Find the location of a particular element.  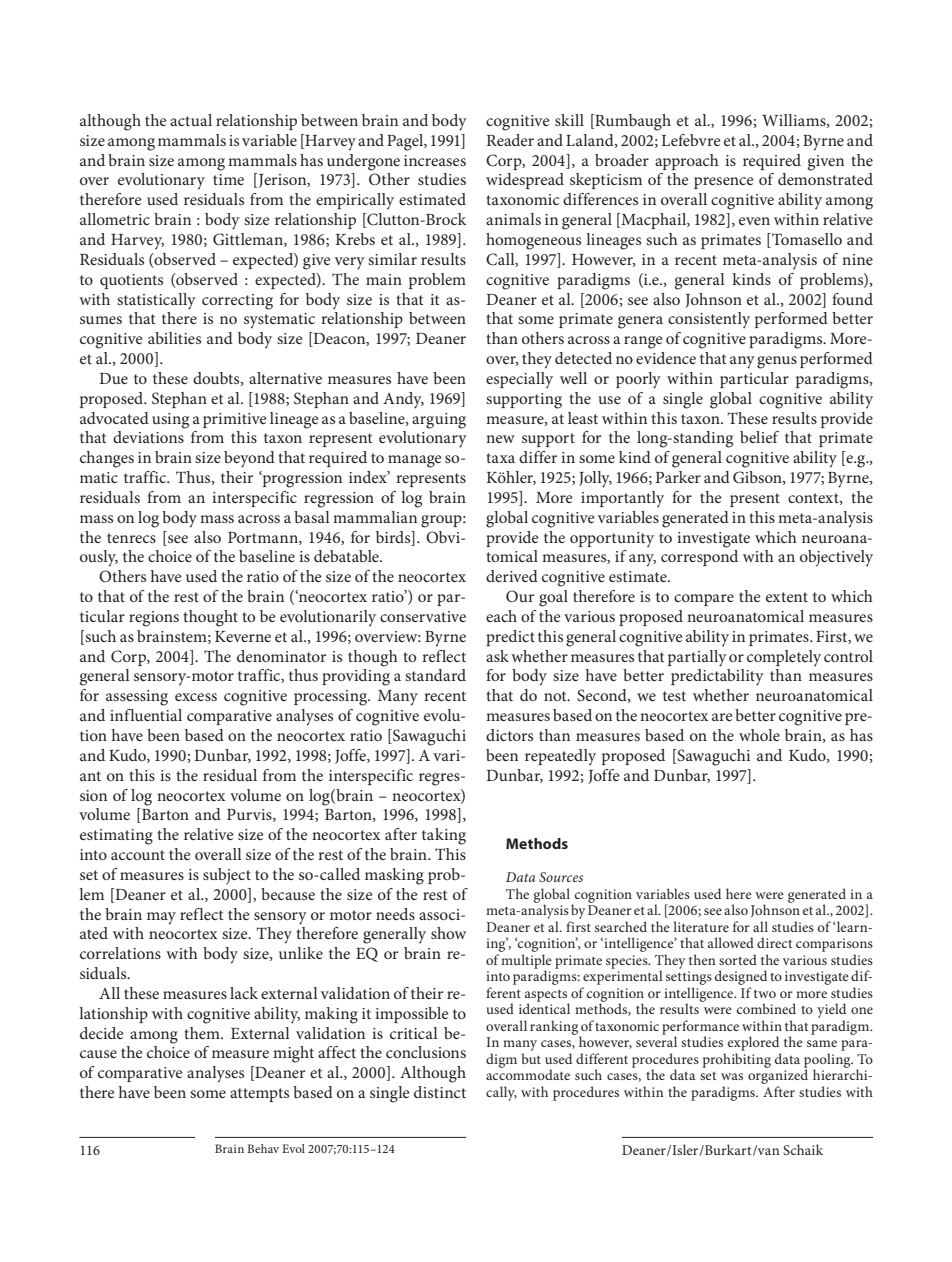

organized is located at coordinates (778, 1075).
